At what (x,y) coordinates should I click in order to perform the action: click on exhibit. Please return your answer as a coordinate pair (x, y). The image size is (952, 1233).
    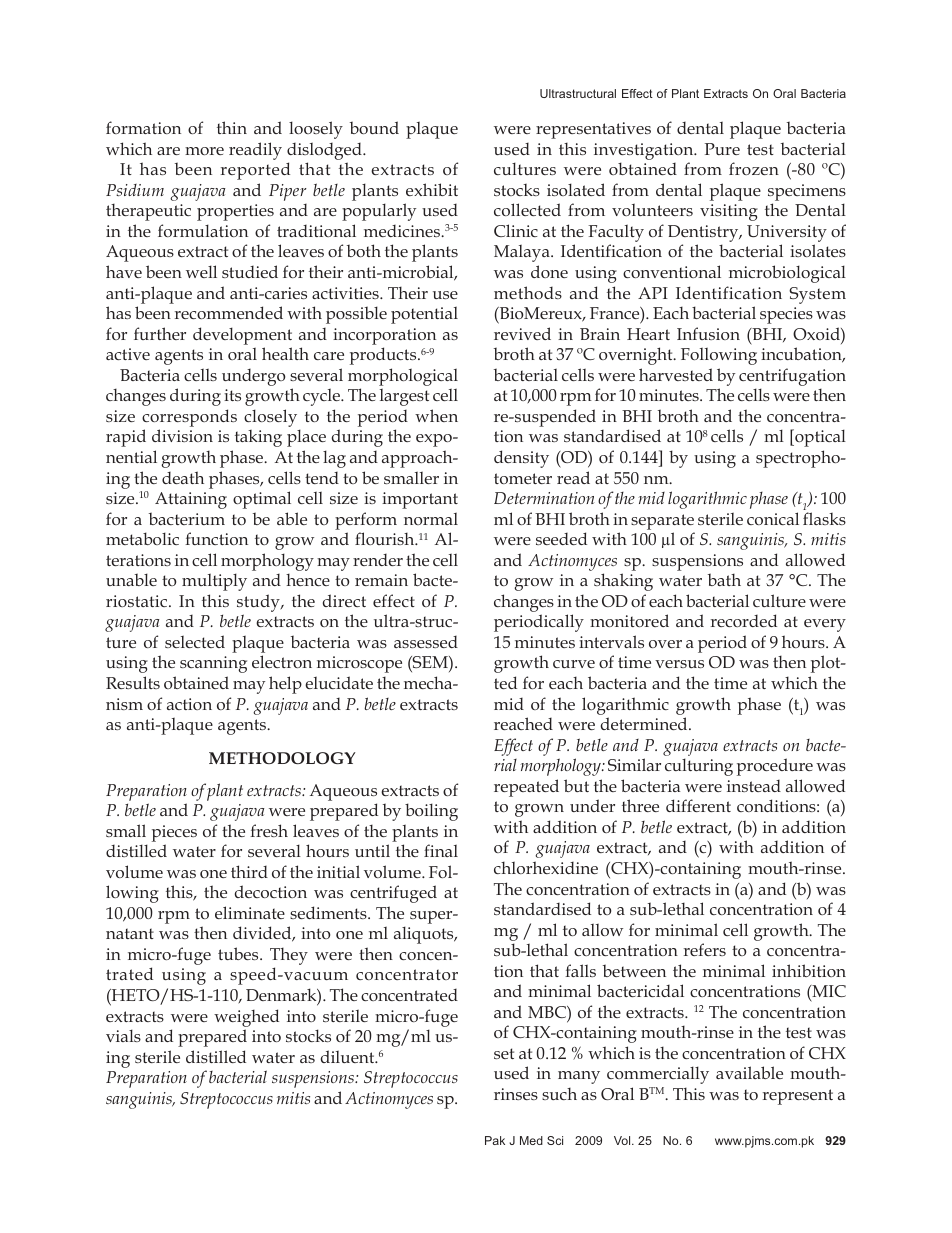
    Looking at the image, I should click on (432, 189).
